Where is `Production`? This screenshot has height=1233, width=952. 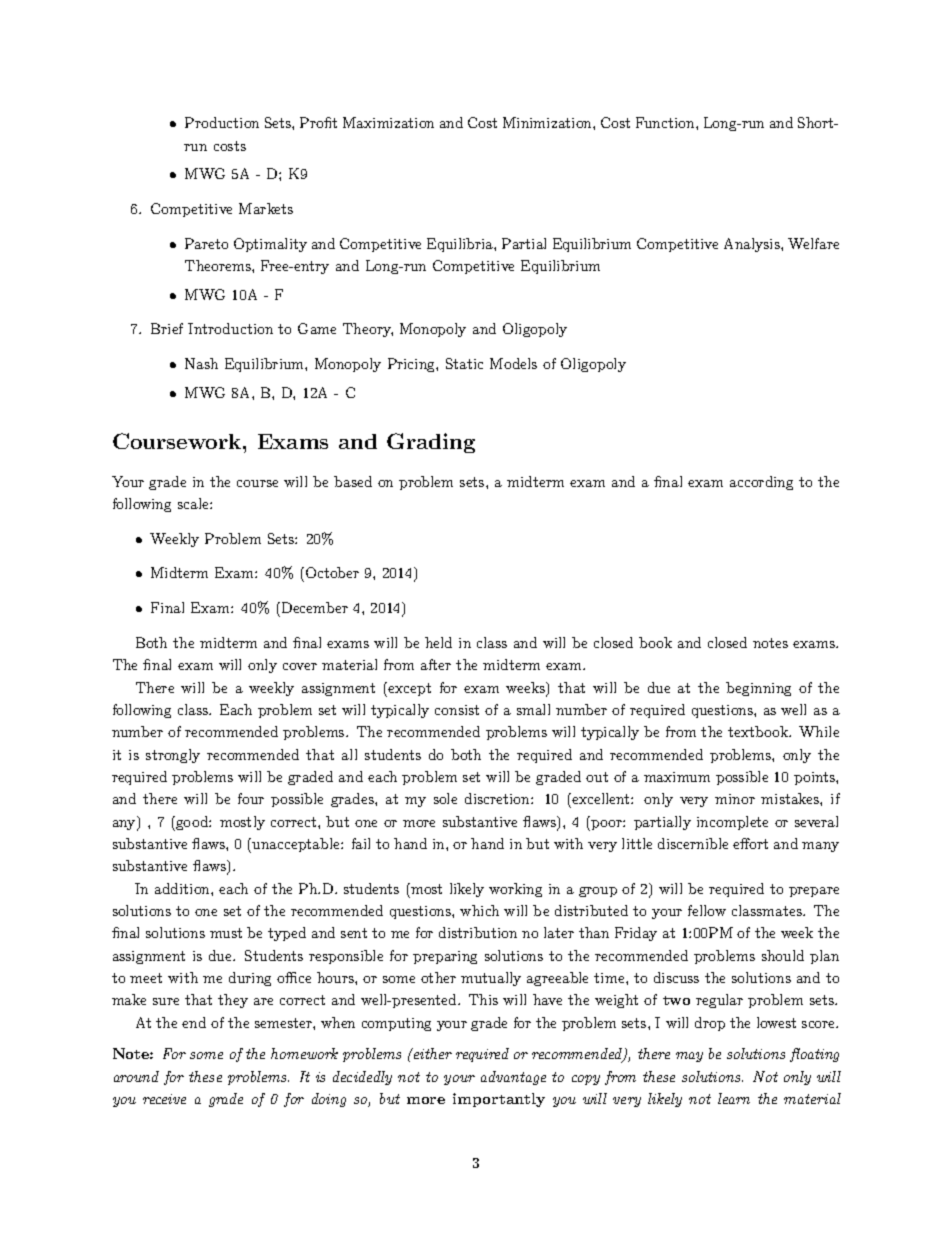
Production is located at coordinates (222, 122).
